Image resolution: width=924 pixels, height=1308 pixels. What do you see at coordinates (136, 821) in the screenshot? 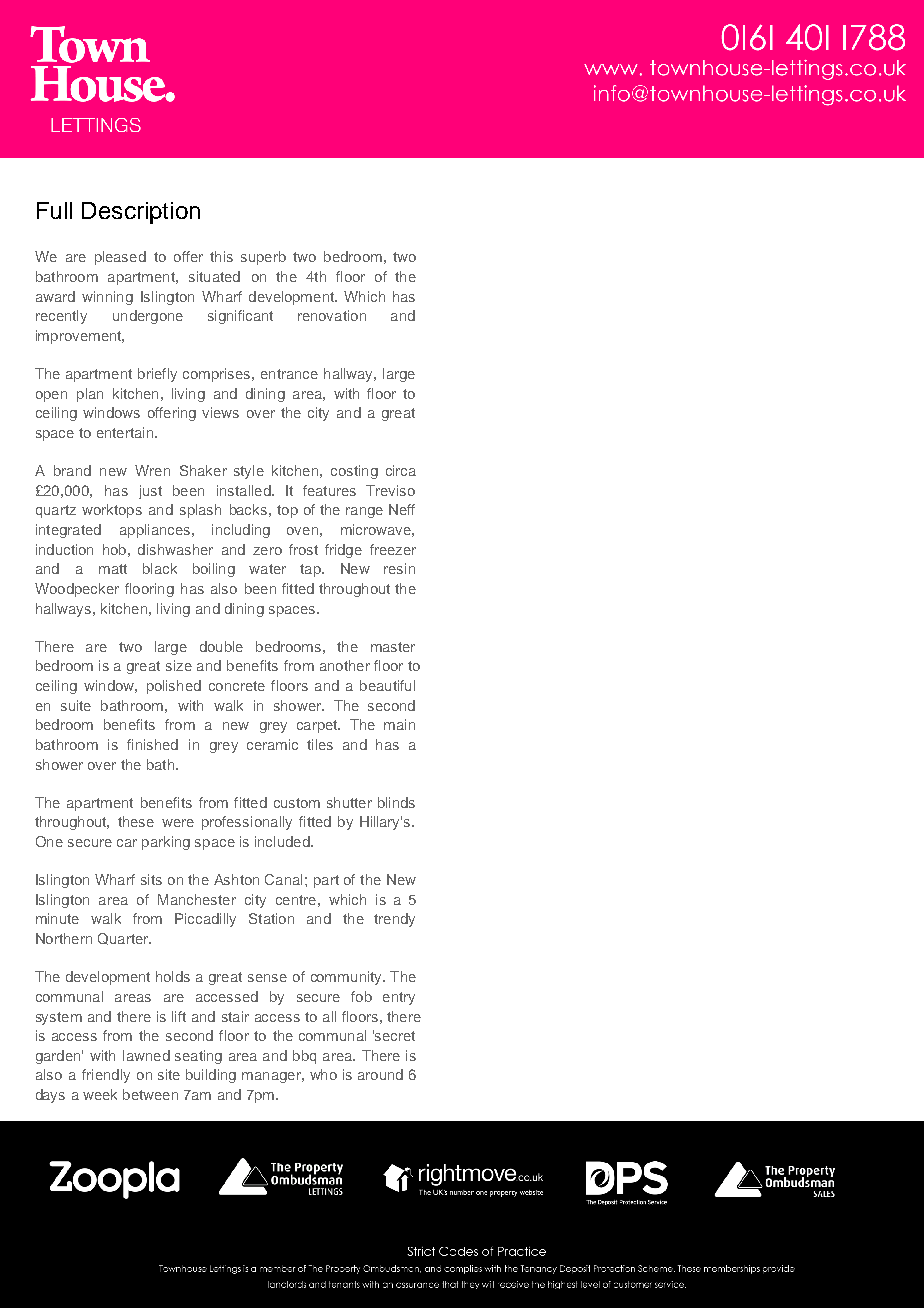
I see `these` at bounding box center [136, 821].
